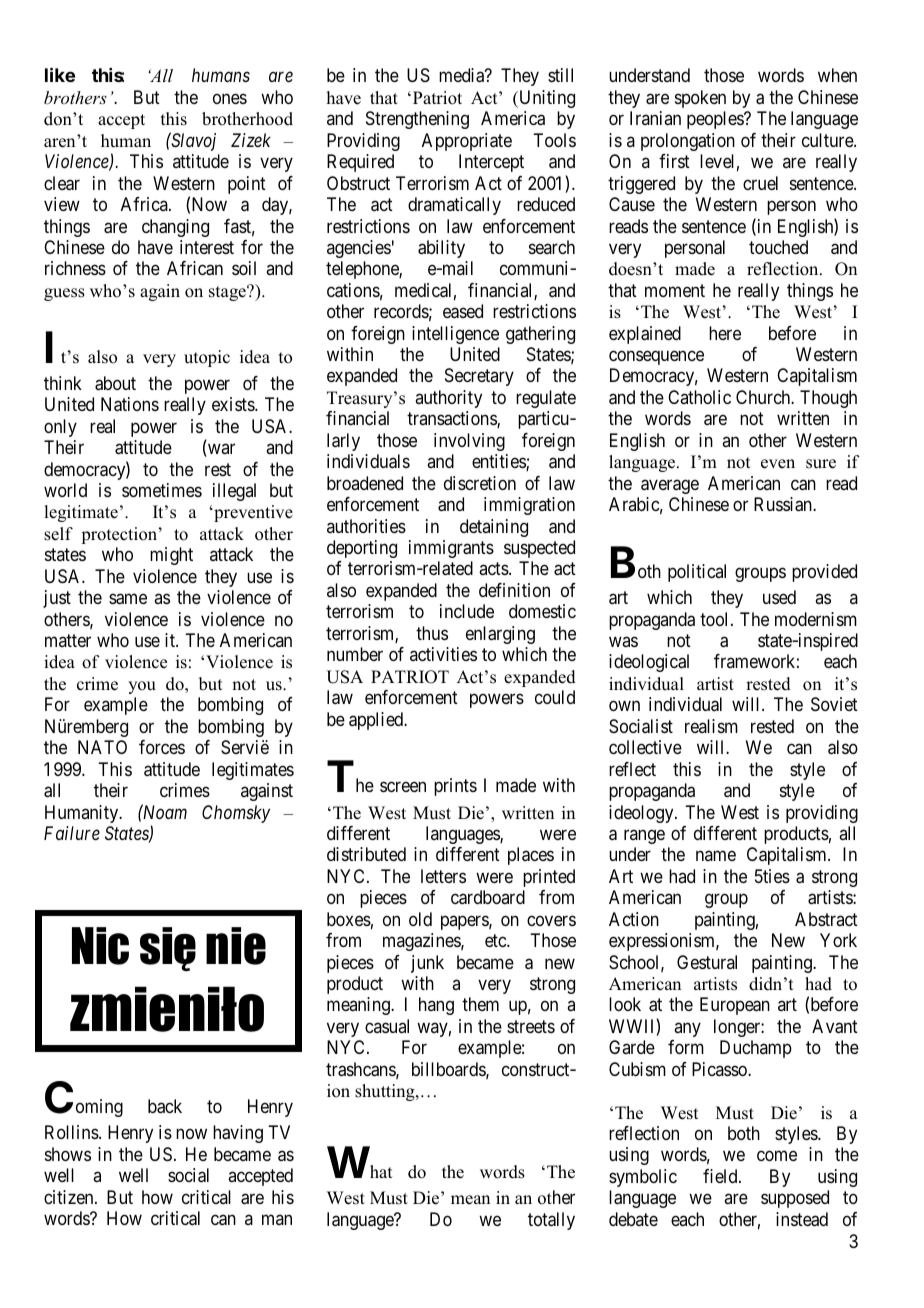 Image resolution: width=924 pixels, height=1308 pixels. What do you see at coordinates (420, 919) in the document?
I see `old` at bounding box center [420, 919].
